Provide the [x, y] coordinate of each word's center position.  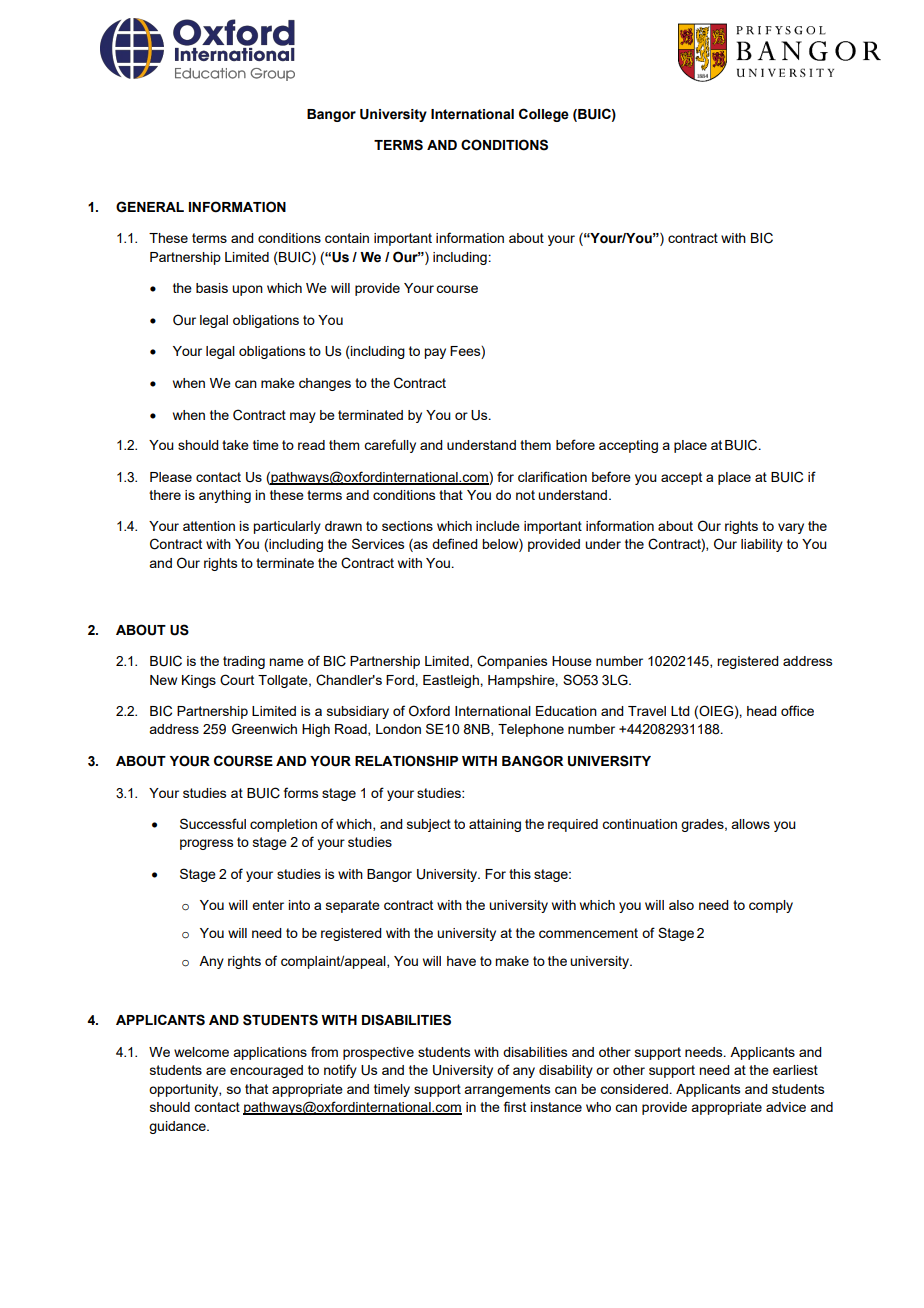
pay [435, 353]
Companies [512, 662]
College [544, 115]
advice [786, 1107]
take [235, 445]
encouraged [266, 1071]
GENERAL [150, 207]
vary [791, 528]
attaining [495, 825]
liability [762, 545]
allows [750, 824]
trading [244, 662]
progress [206, 844]
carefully [390, 446]
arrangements [507, 1090]
